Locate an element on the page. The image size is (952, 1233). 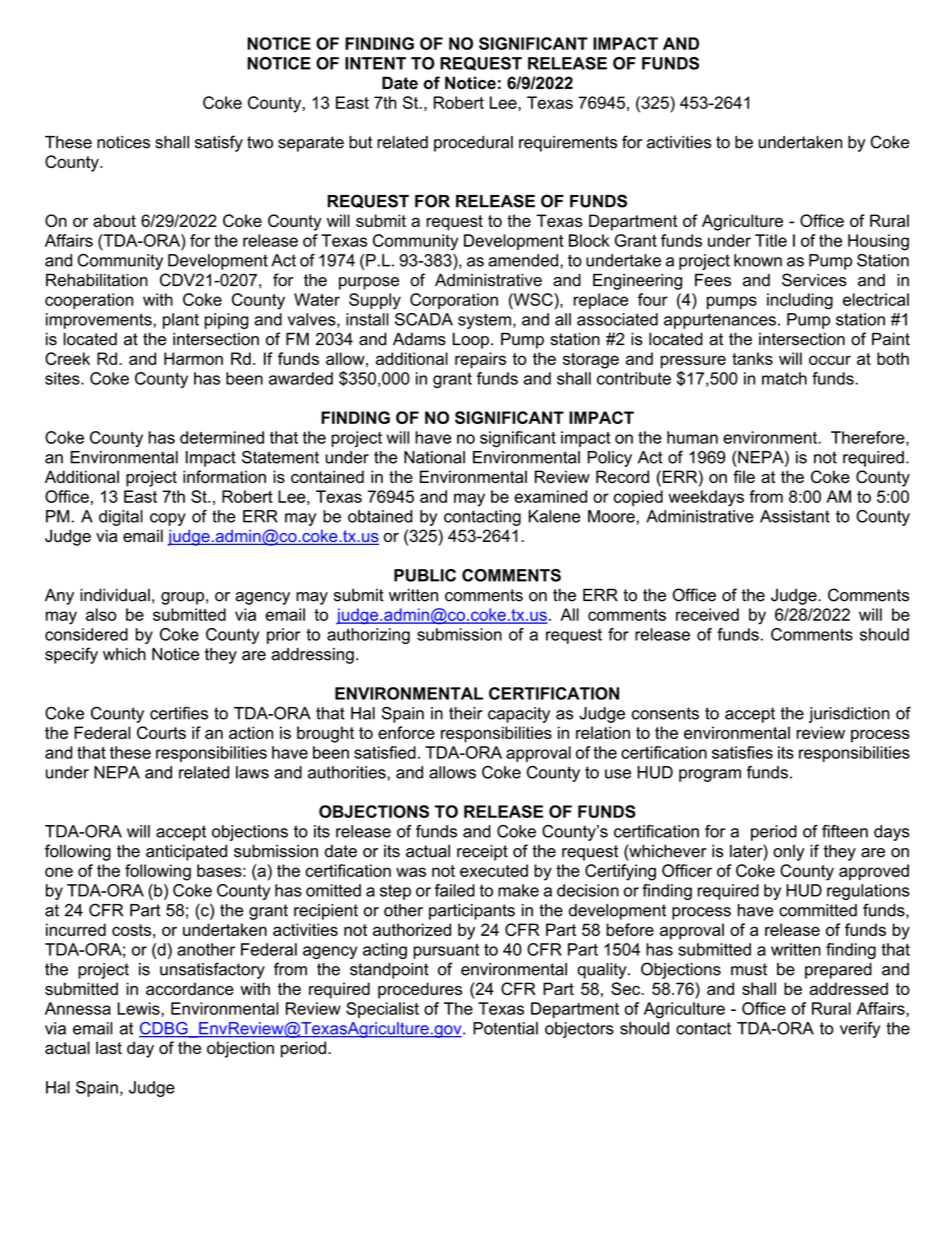
Lewis is located at coordinates (139, 1008).
